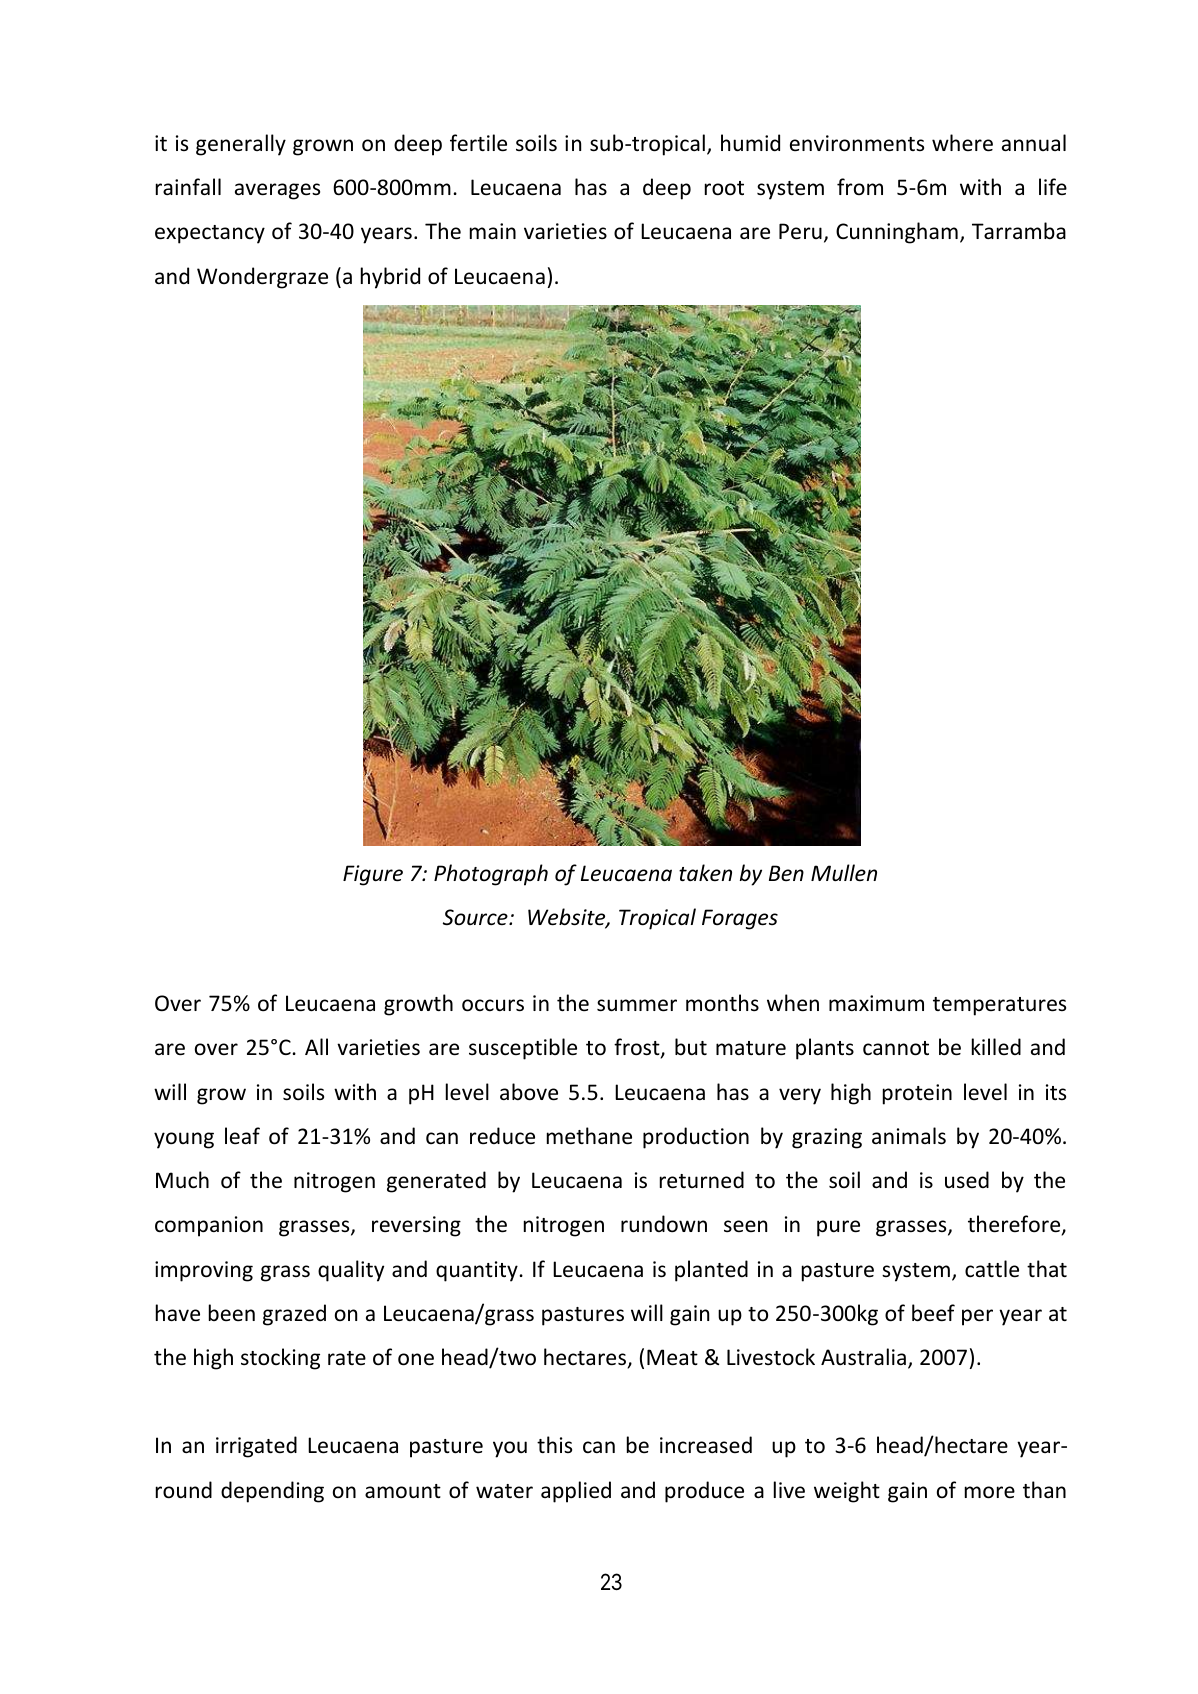 The image size is (1198, 1694). Describe the element at coordinates (705, 873) in the document. I see `taken` at that location.
